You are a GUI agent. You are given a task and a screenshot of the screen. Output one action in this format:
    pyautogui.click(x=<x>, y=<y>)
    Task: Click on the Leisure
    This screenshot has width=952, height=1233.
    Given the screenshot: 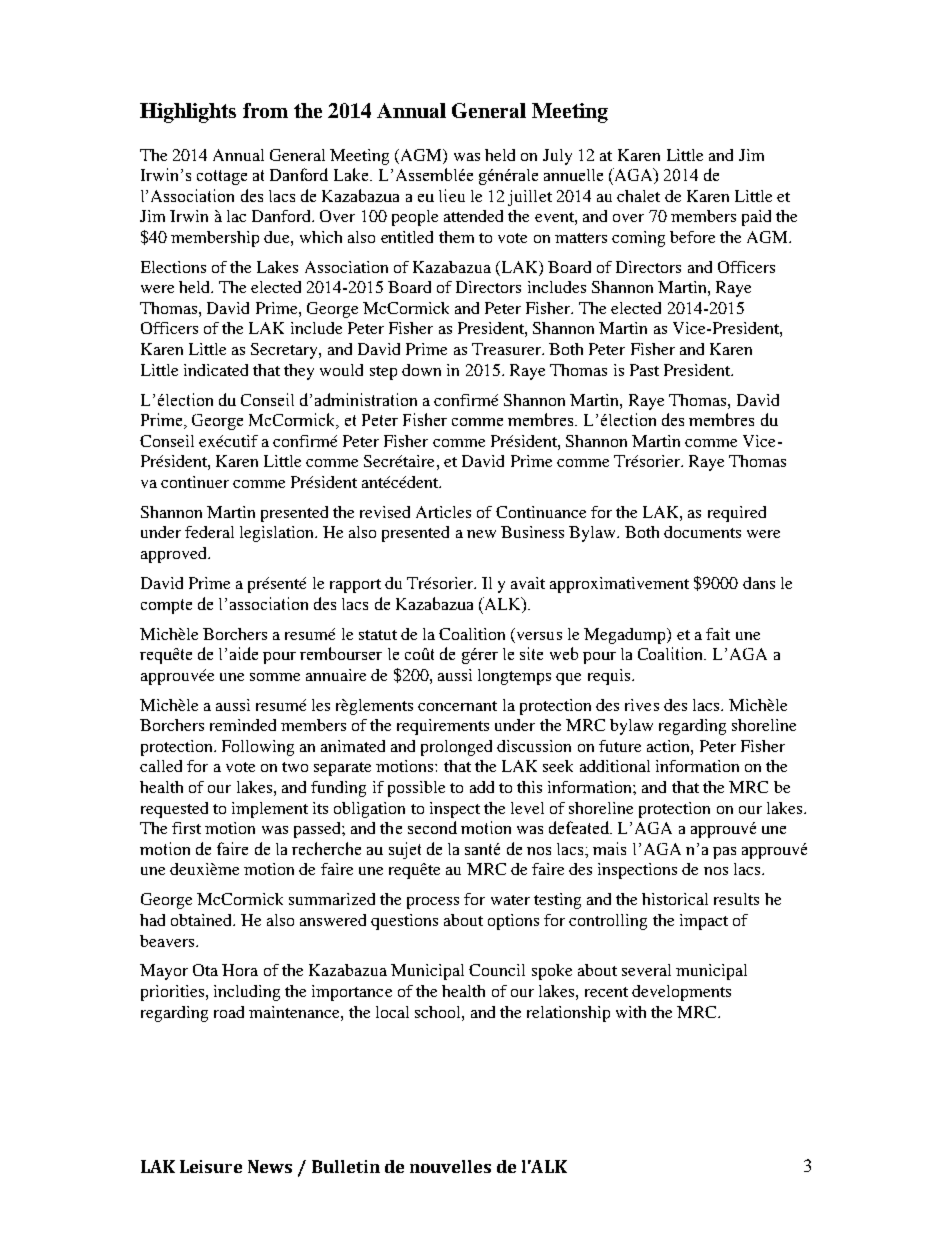 What is the action you would take?
    pyautogui.click(x=211, y=1166)
